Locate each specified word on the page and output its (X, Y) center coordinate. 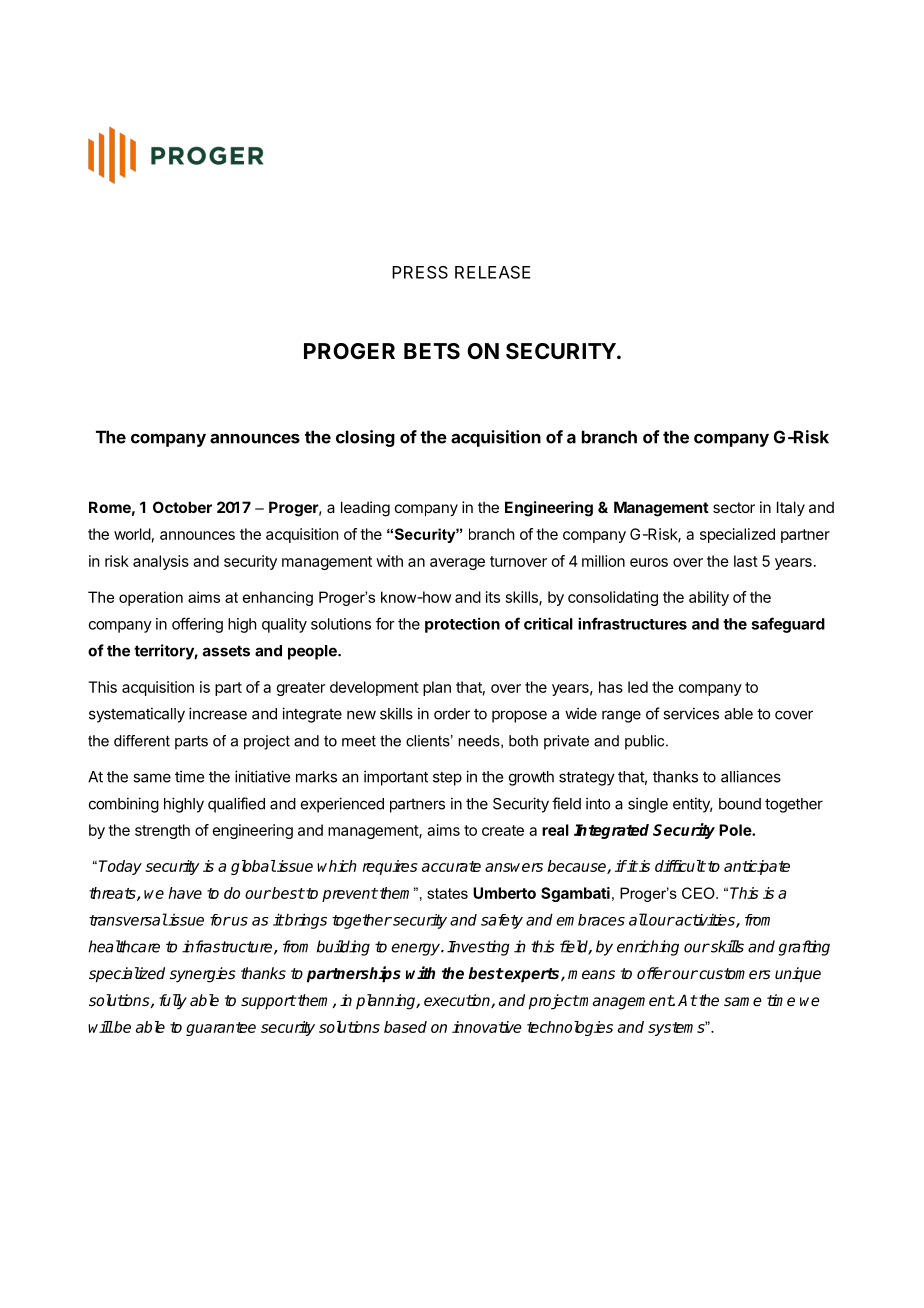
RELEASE (492, 272)
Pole (736, 830)
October (182, 507)
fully (173, 1002)
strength (162, 831)
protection (462, 625)
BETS (432, 351)
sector (734, 507)
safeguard (788, 625)
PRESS (420, 272)
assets (226, 651)
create (503, 830)
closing (365, 438)
